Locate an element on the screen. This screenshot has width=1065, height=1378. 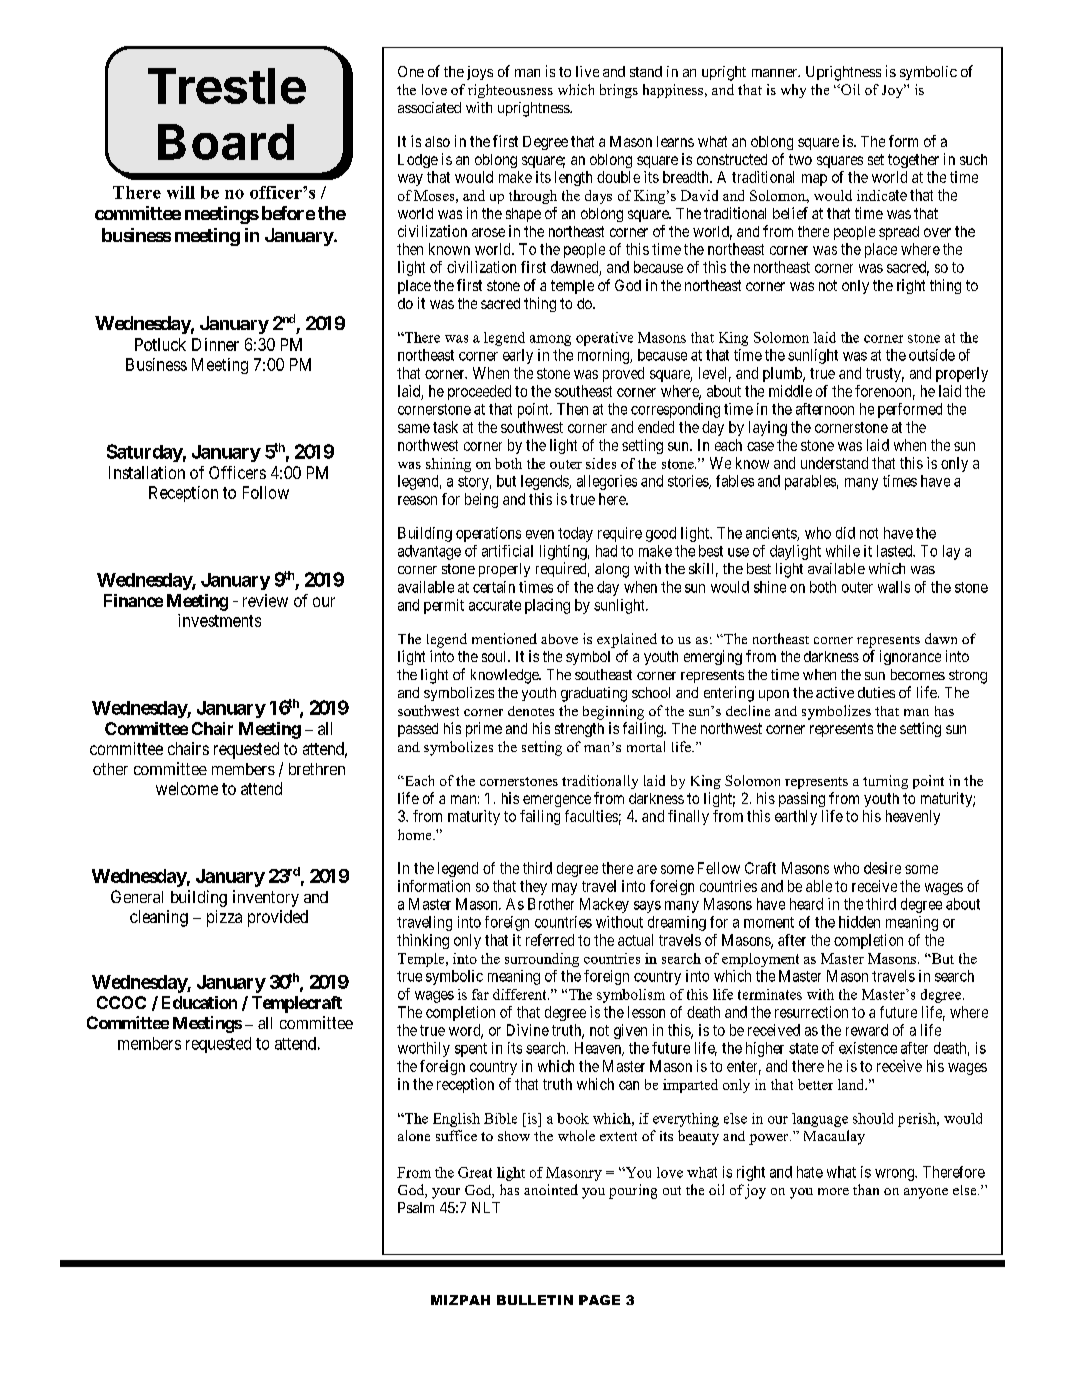
Trestle is located at coordinates (227, 86).
